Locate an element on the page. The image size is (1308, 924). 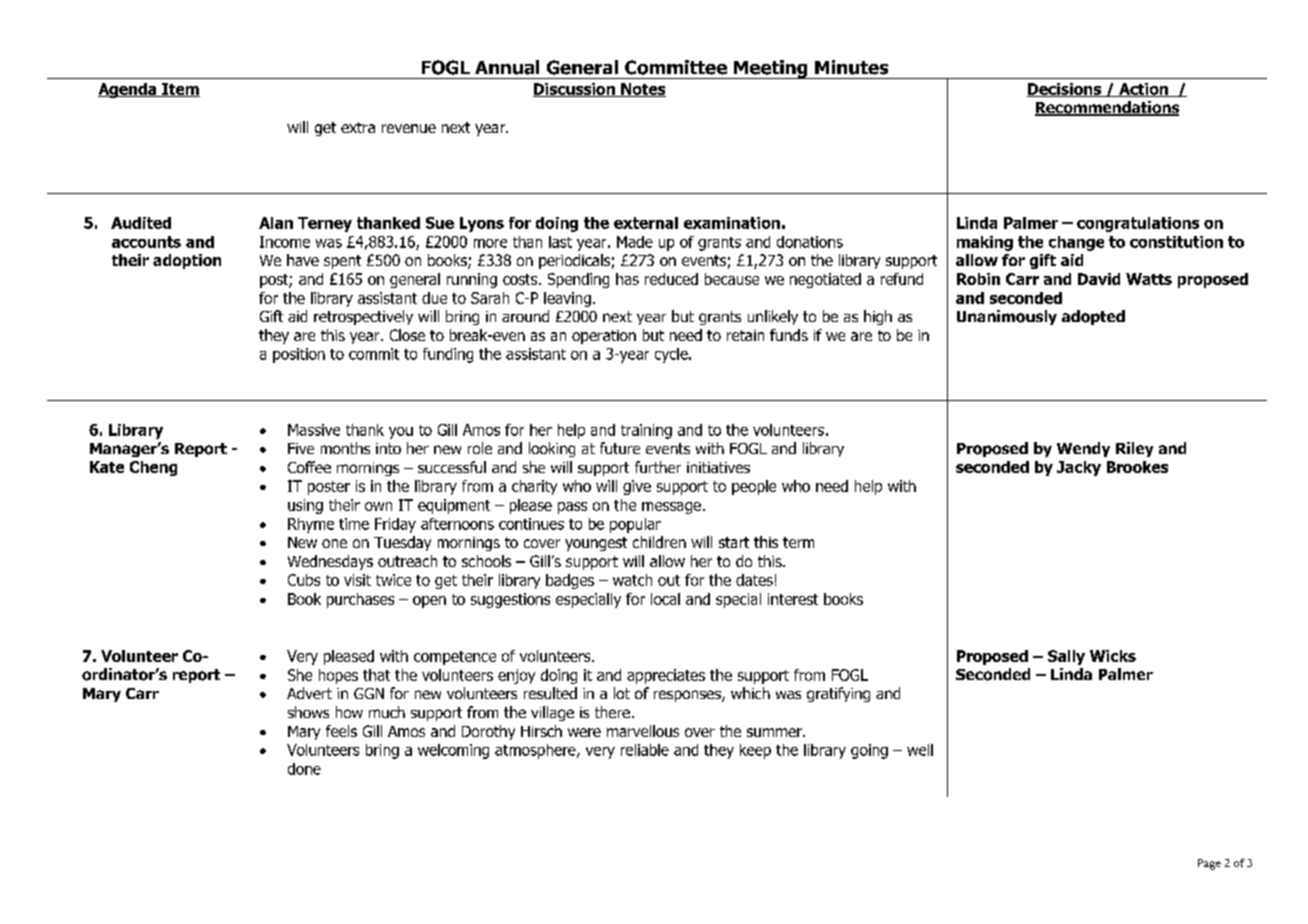
done is located at coordinates (304, 769).
